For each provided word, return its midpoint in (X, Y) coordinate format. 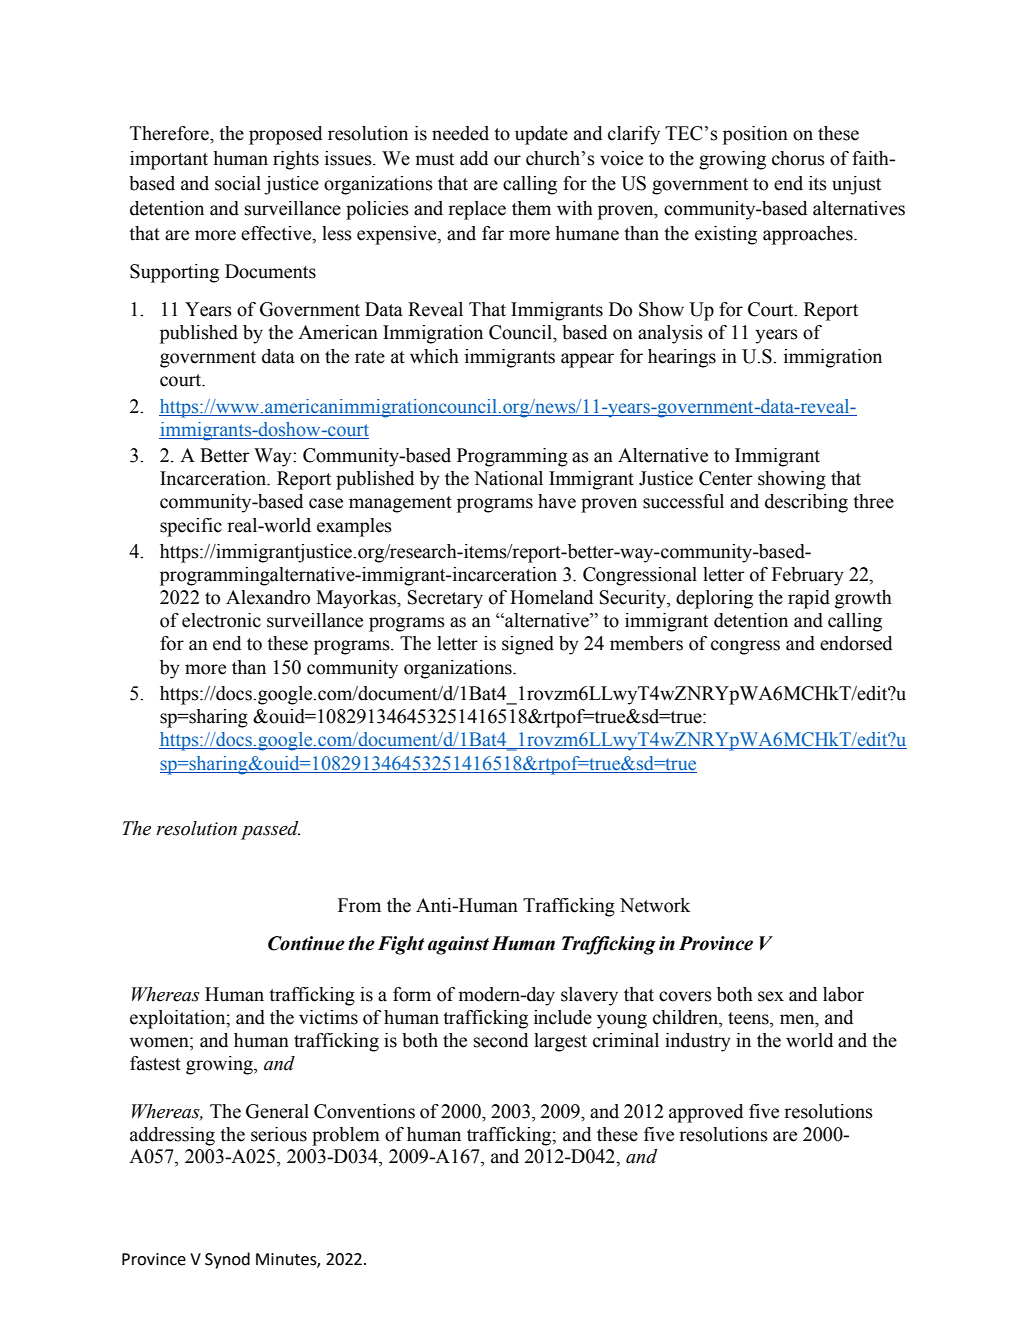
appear (587, 360)
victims (328, 1017)
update (541, 135)
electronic (221, 620)
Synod (227, 1260)
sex (771, 996)
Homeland (551, 597)
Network (655, 905)
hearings (682, 358)
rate (370, 357)
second (501, 1040)
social (238, 183)
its (818, 183)
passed (270, 830)
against (458, 945)
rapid (809, 599)
